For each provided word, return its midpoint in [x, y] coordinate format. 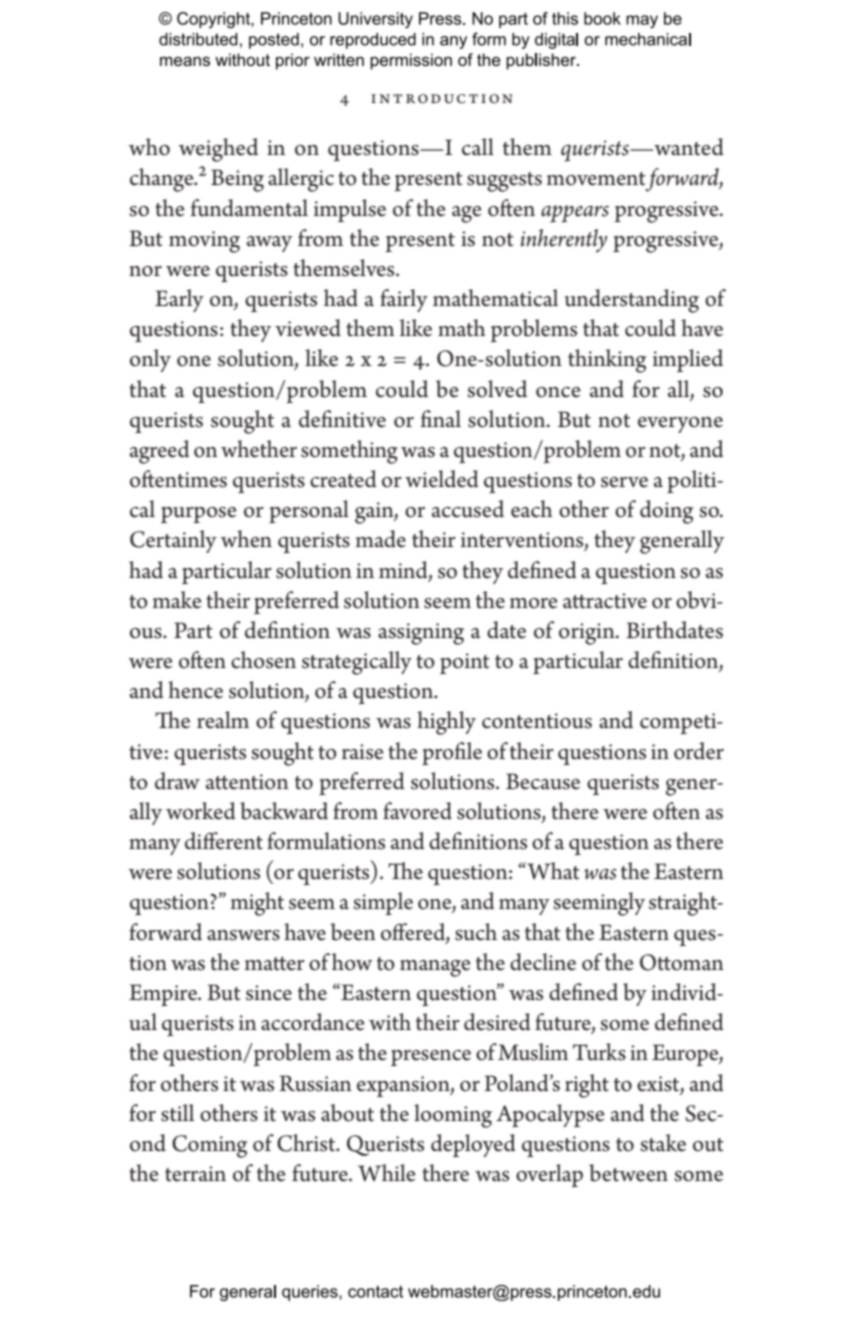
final [440, 419]
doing [667, 512]
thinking [607, 361]
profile [452, 753]
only [150, 360]
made [381, 539]
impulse [350, 210]
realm [223, 720]
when [246, 539]
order [699, 751]
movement [596, 179]
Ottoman [682, 962]
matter [275, 964]
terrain [195, 1174]
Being [237, 180]
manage [435, 968]
